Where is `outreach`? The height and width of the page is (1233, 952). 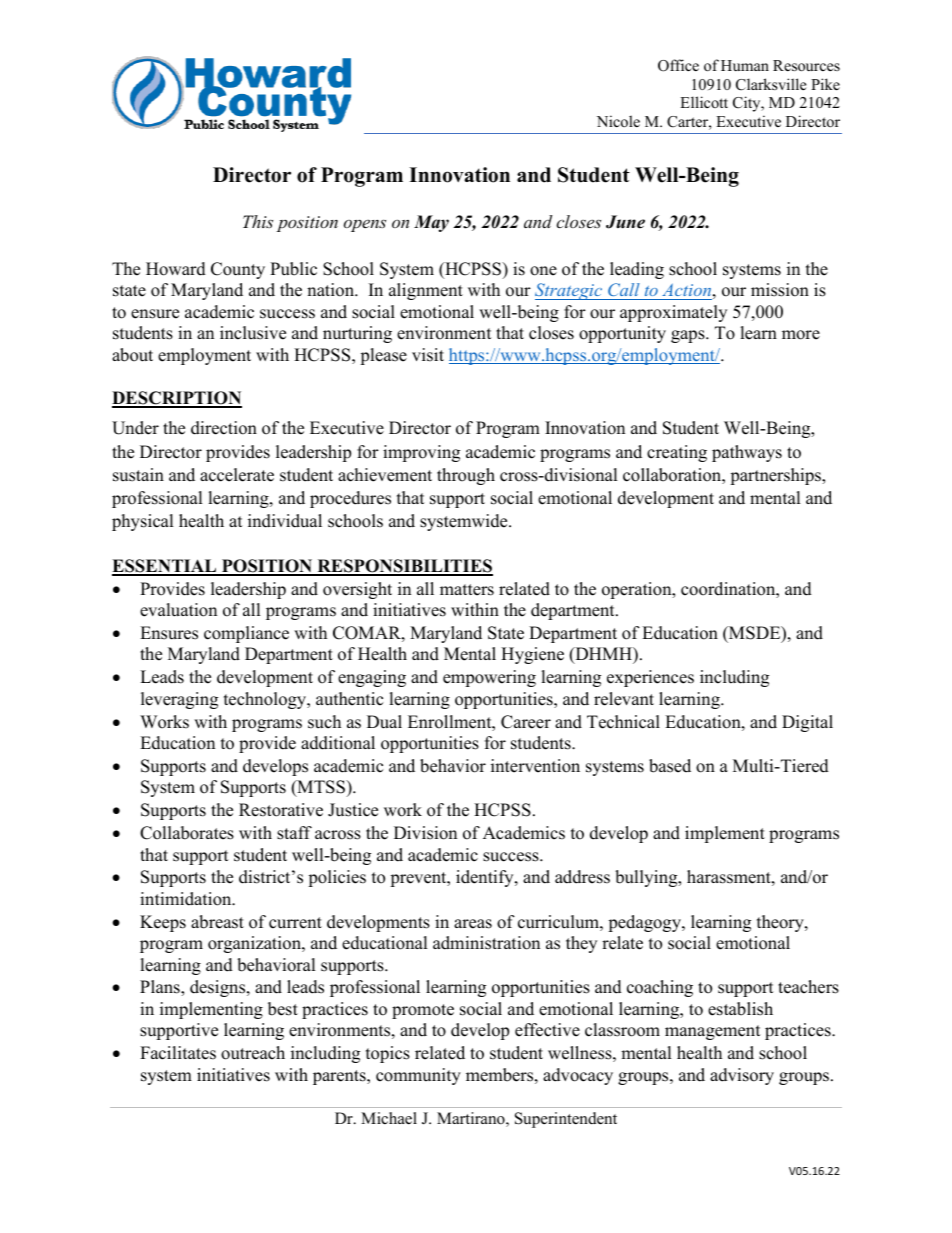
outreach is located at coordinates (253, 1053).
